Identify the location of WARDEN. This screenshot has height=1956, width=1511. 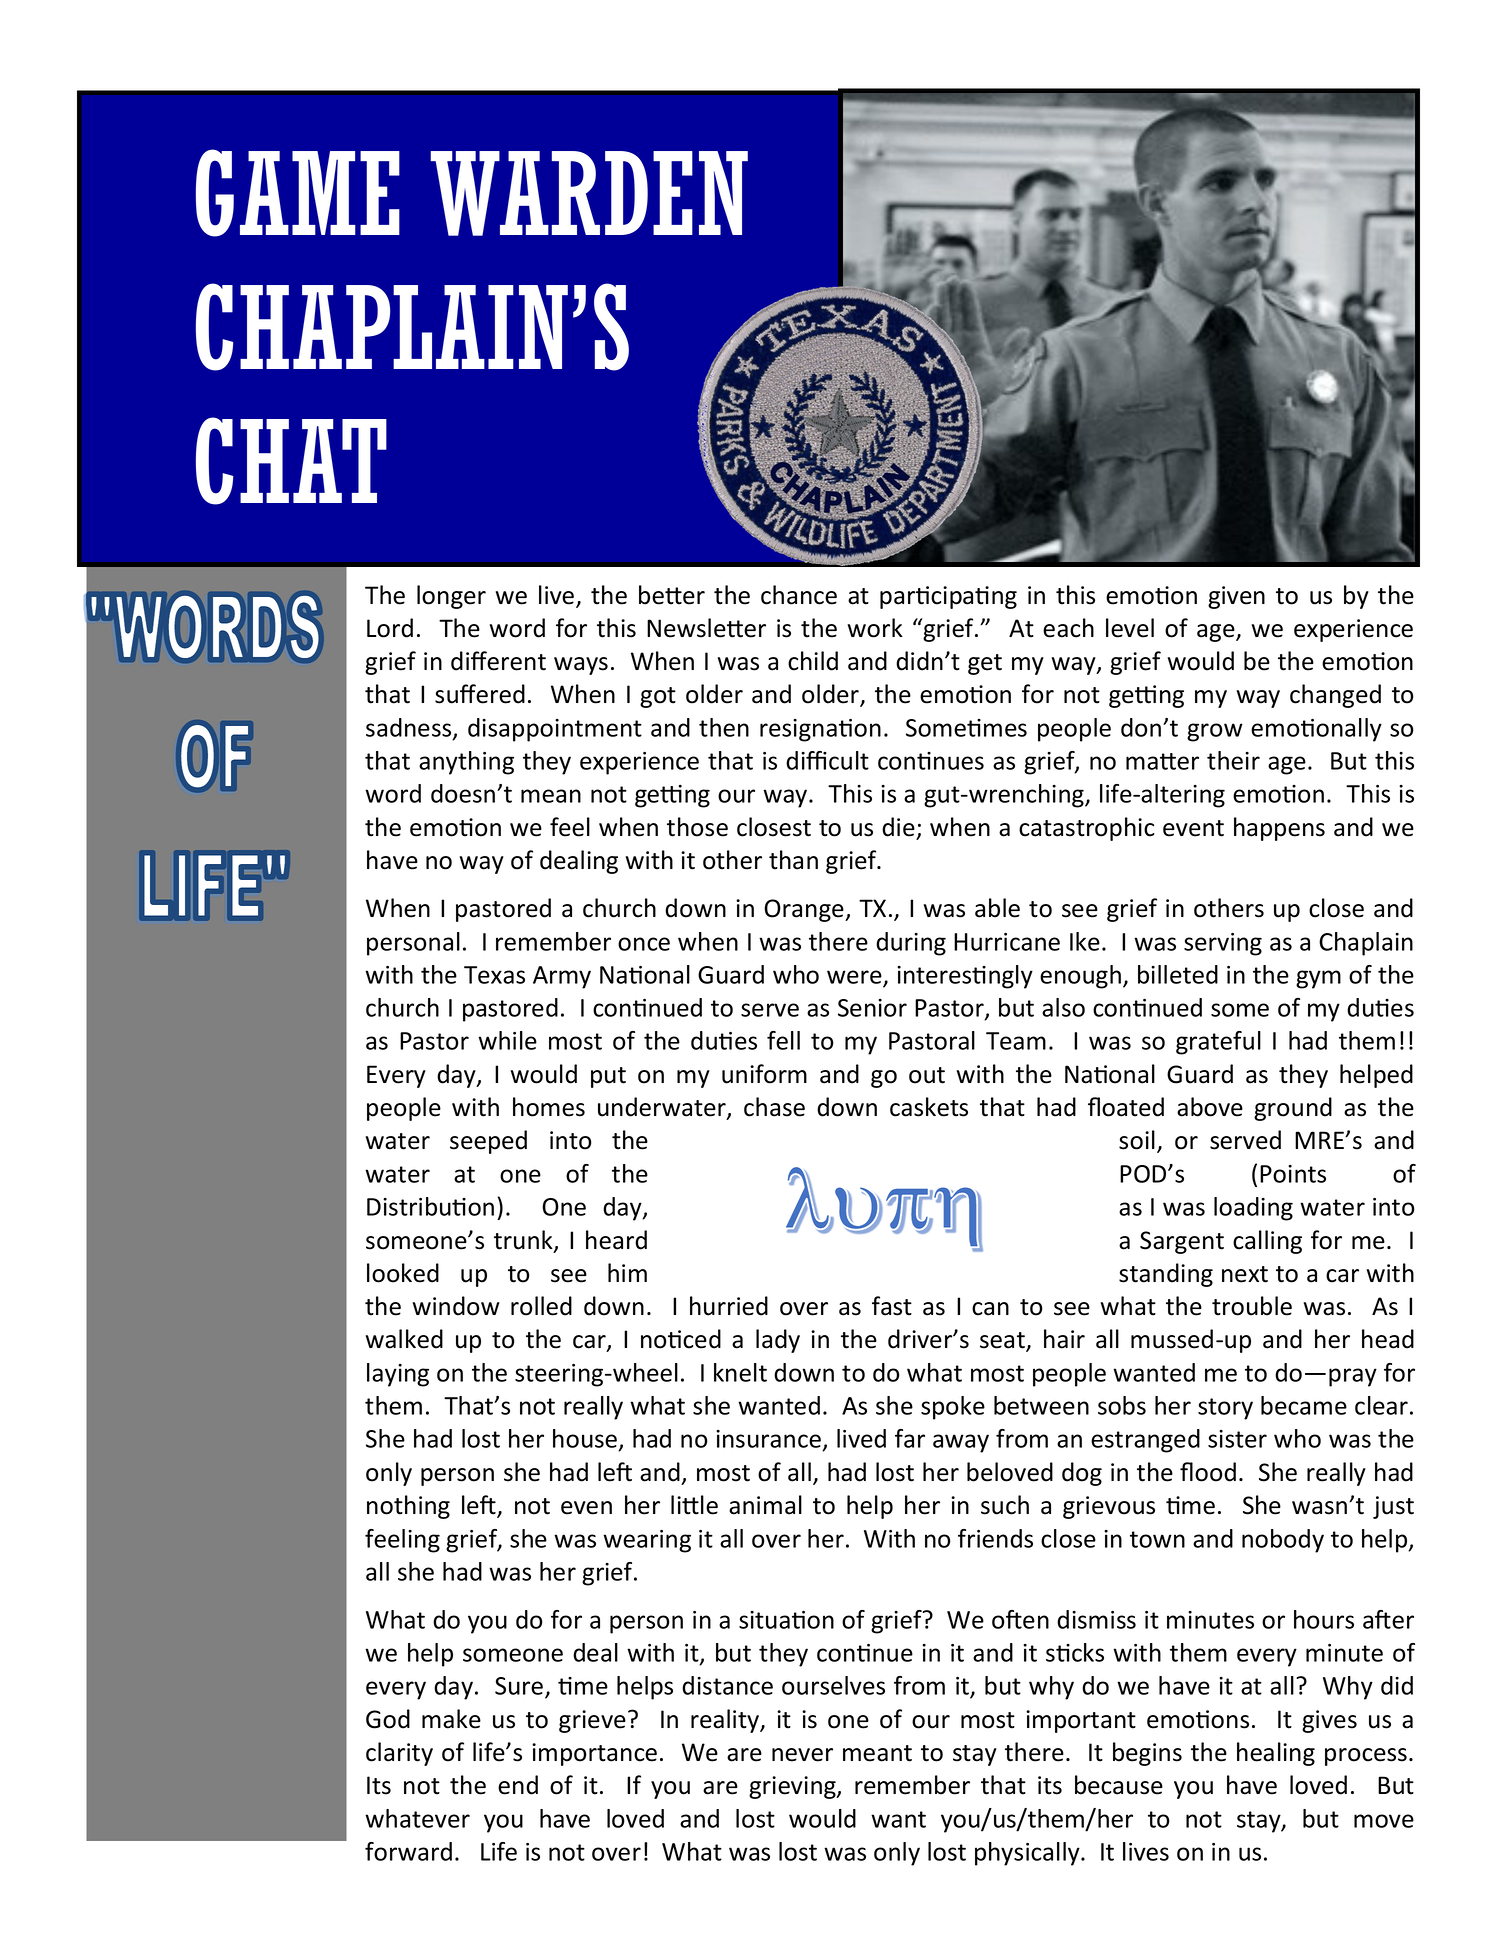
(589, 193).
